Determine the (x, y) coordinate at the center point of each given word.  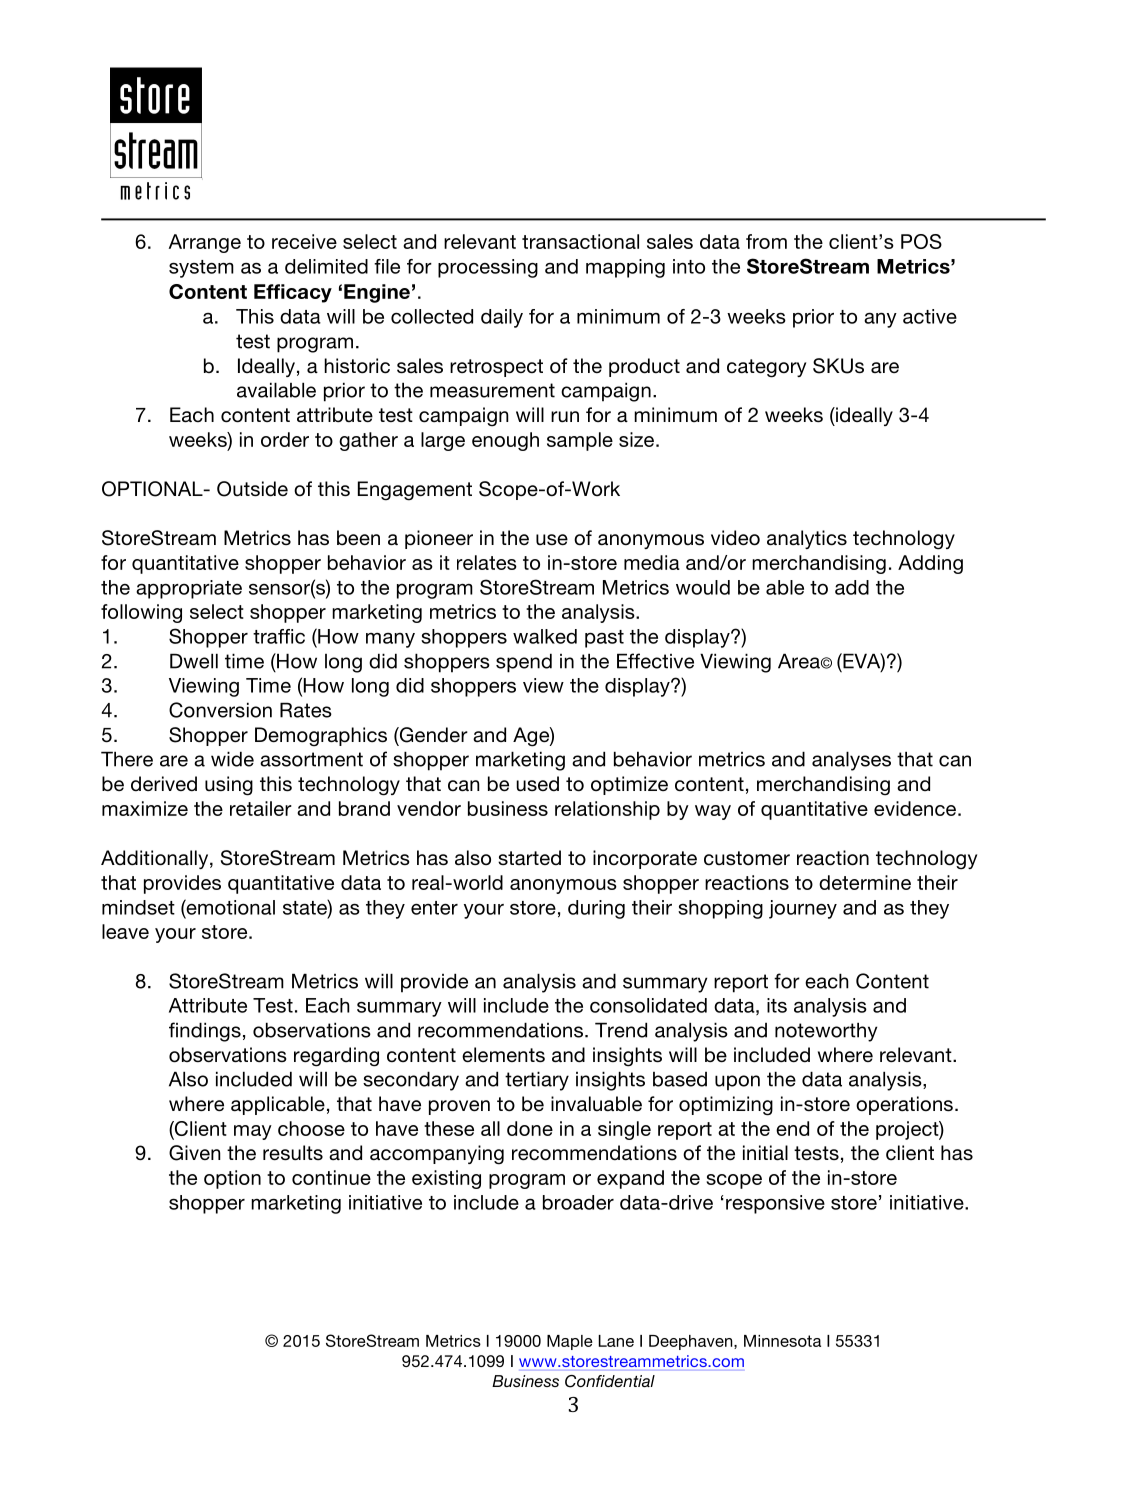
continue (331, 1177)
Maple (570, 1342)
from (766, 241)
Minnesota (782, 1341)
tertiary (537, 1081)
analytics (807, 539)
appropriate (189, 589)
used (537, 784)
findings (205, 1032)
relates (487, 562)
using (229, 786)
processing (488, 268)
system (201, 269)
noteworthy (826, 1032)
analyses (851, 761)
